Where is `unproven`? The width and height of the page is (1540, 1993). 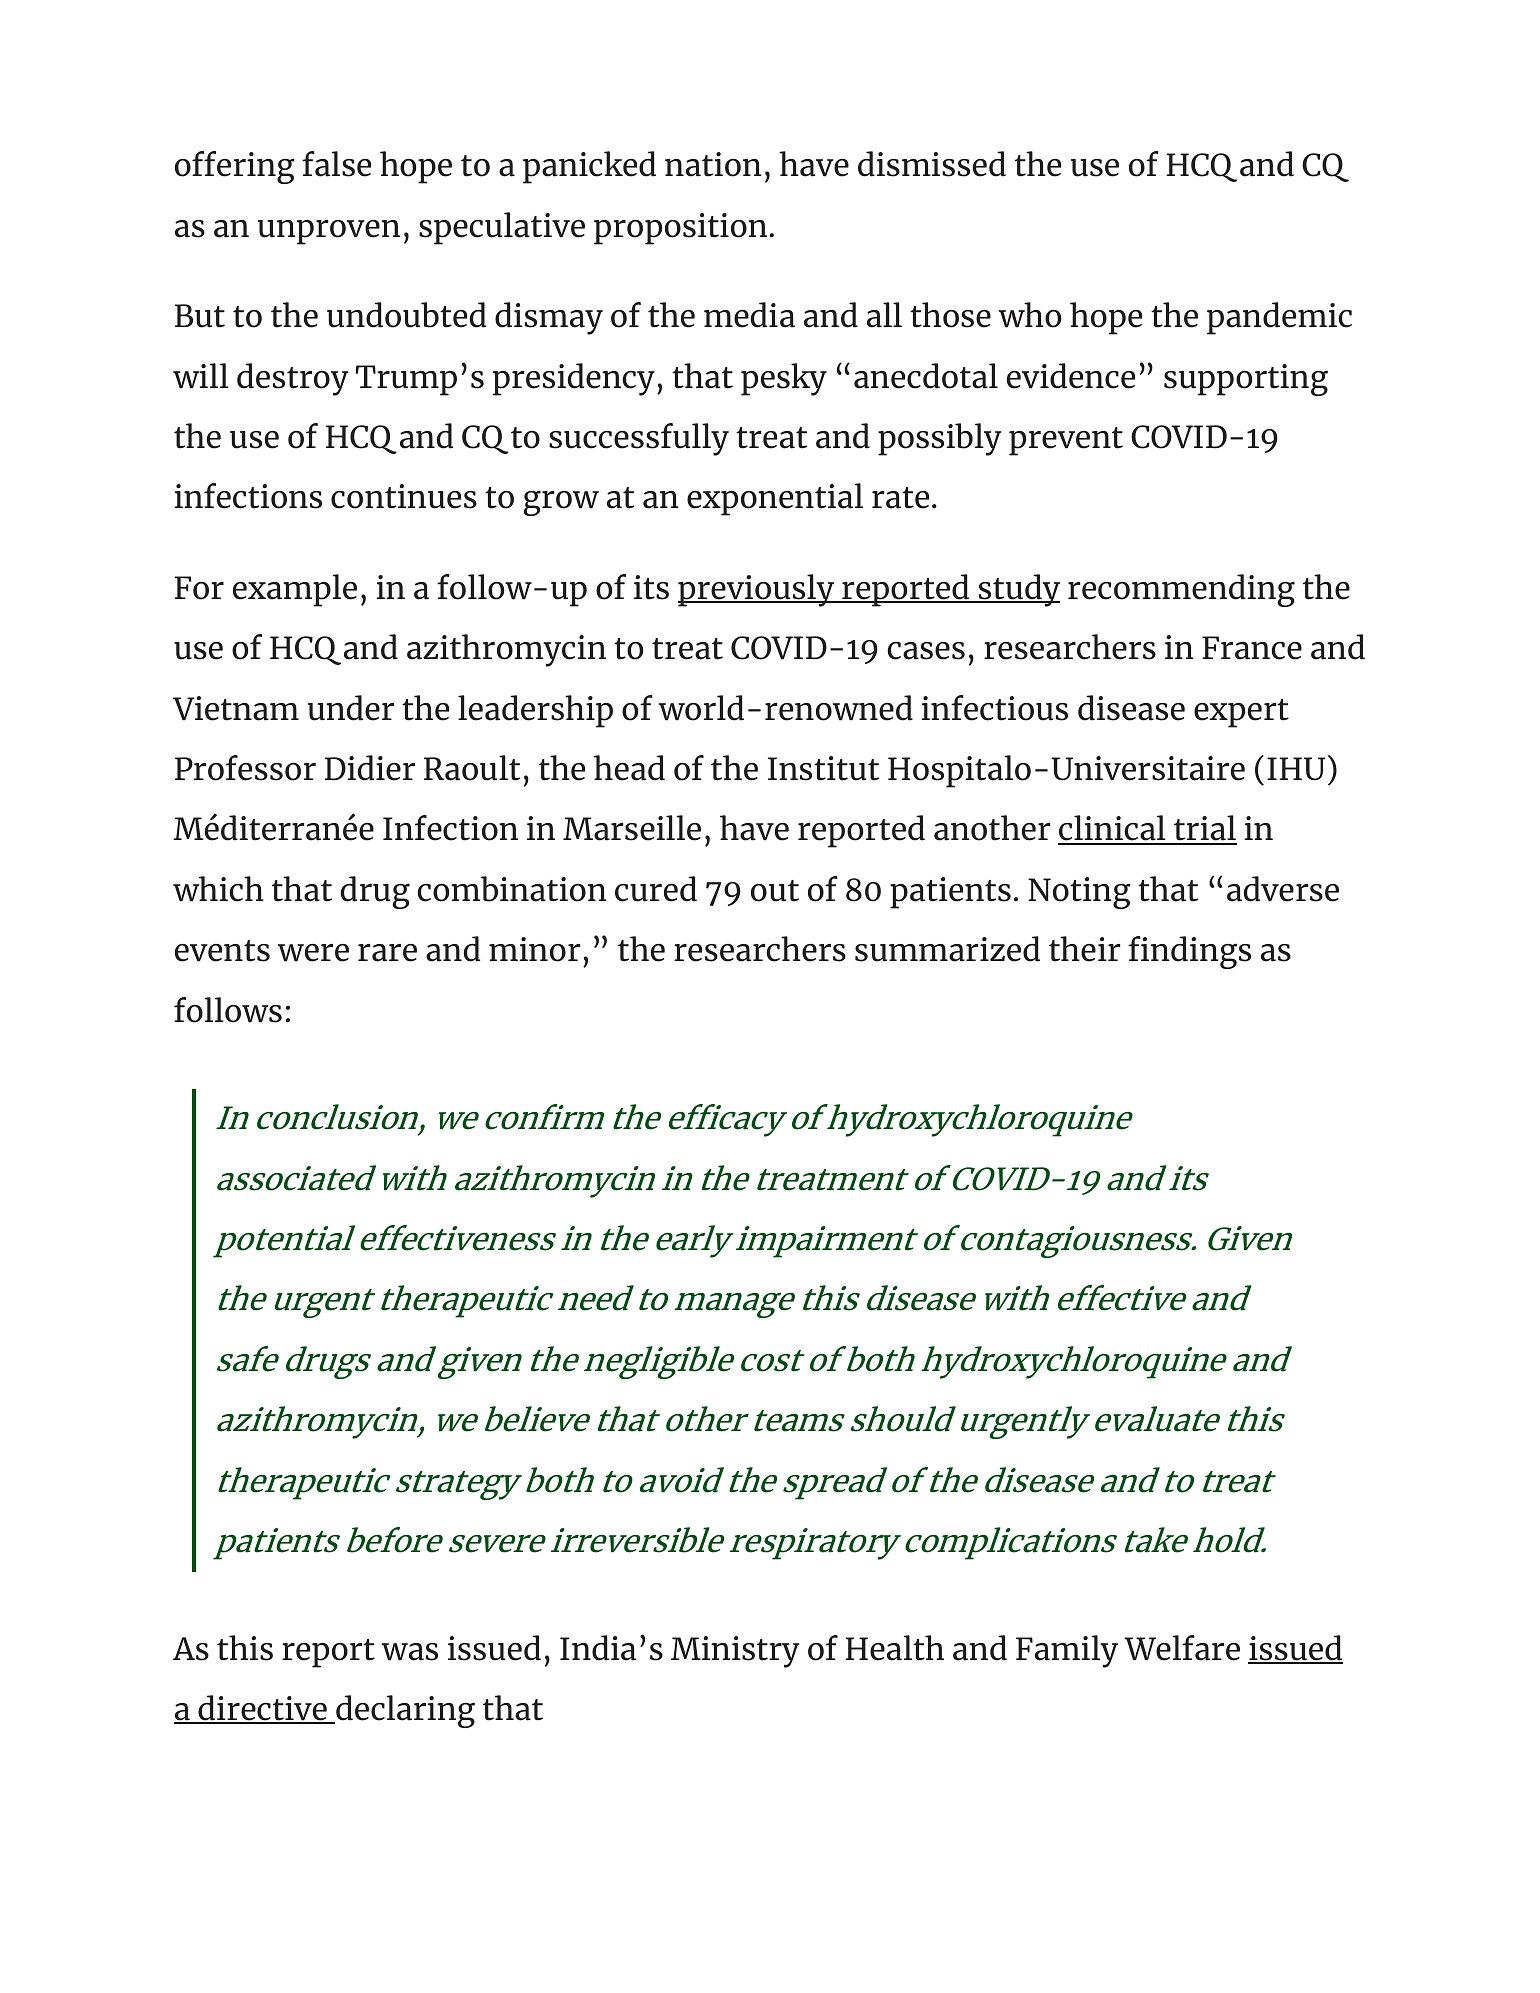
unproven is located at coordinates (329, 232).
